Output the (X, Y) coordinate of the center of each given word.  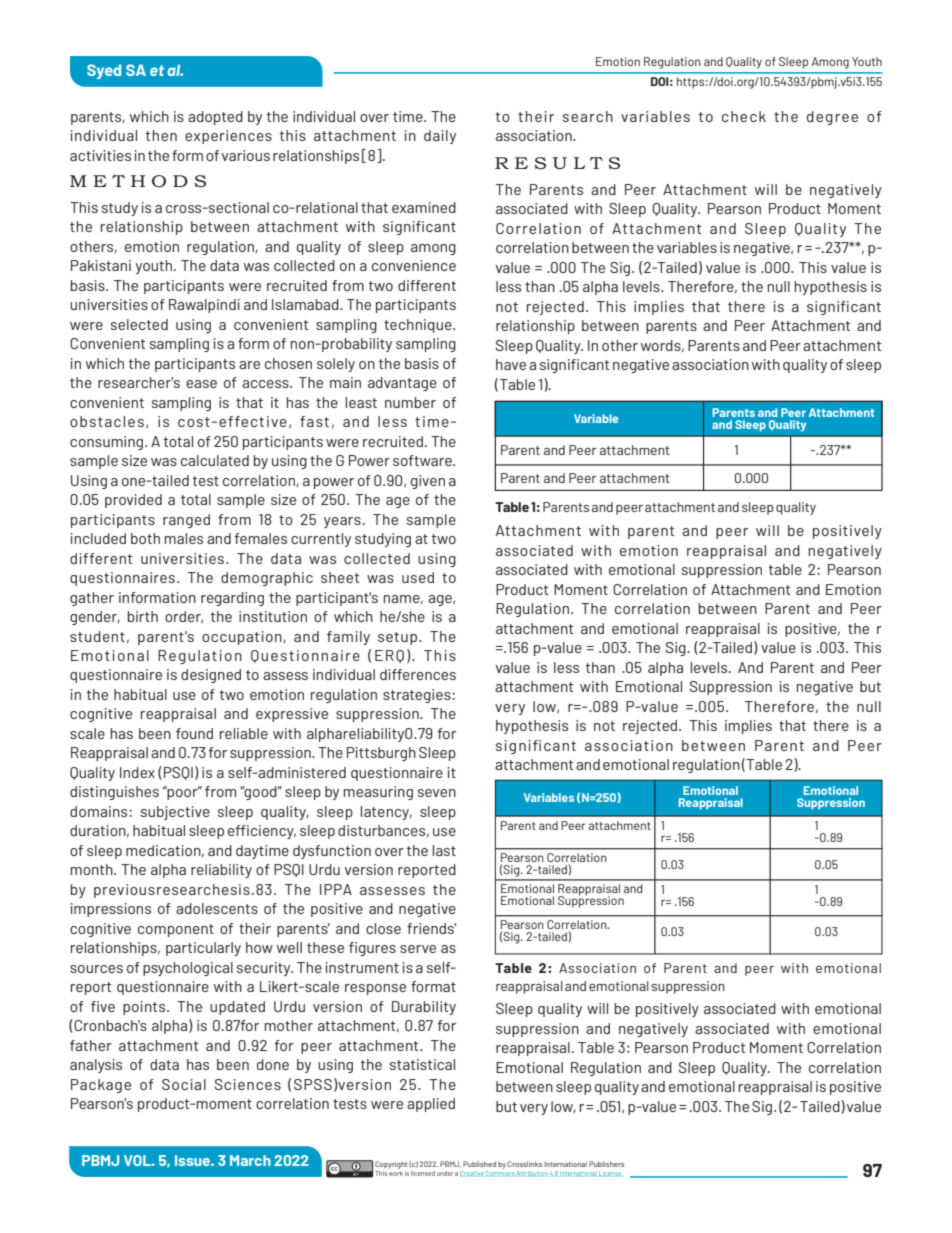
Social (184, 1084)
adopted (215, 118)
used (418, 577)
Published (479, 1164)
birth (143, 616)
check (744, 116)
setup (397, 638)
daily (440, 137)
